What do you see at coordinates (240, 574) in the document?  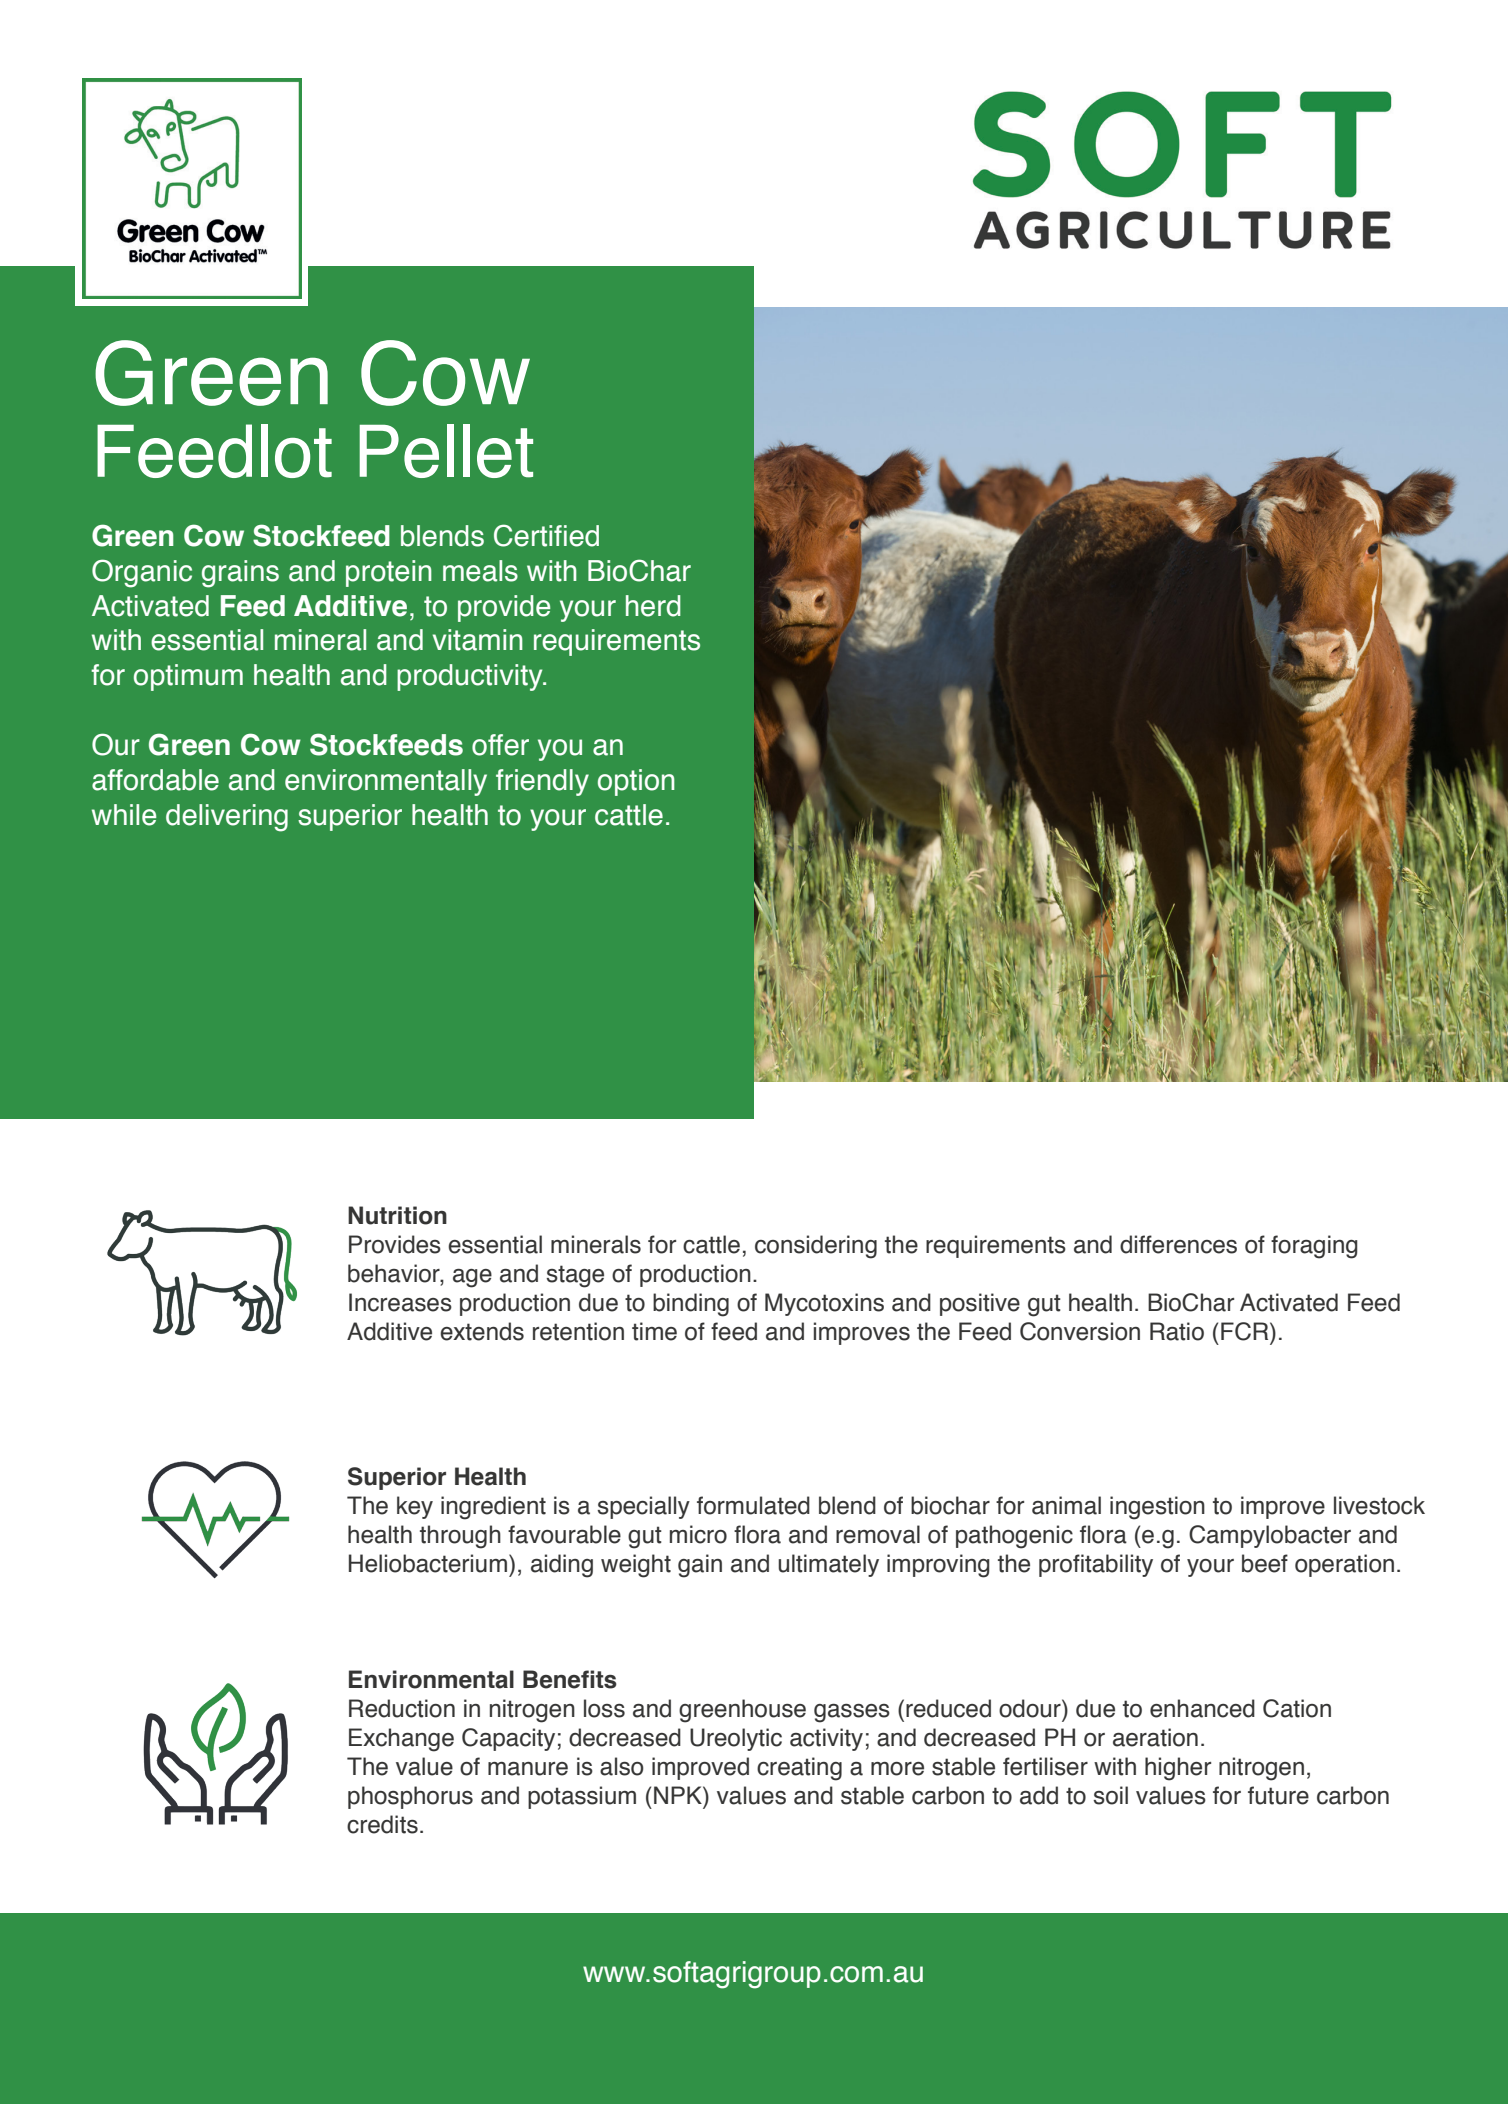 I see `grains` at bounding box center [240, 574].
